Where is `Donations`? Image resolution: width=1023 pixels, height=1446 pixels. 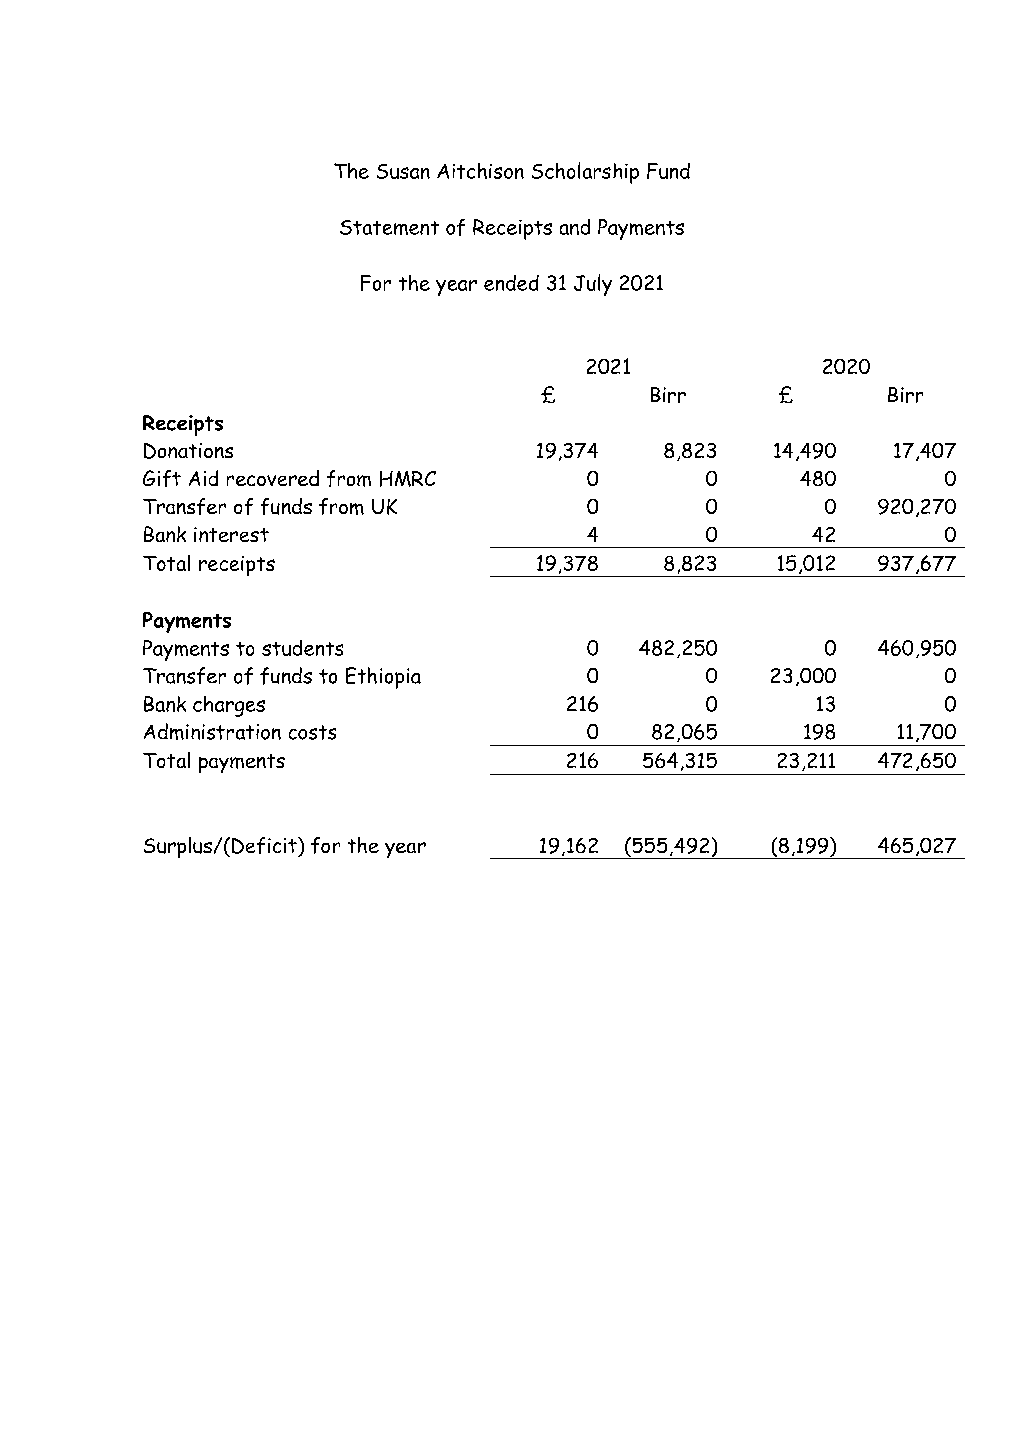
Donations is located at coordinates (188, 451).
